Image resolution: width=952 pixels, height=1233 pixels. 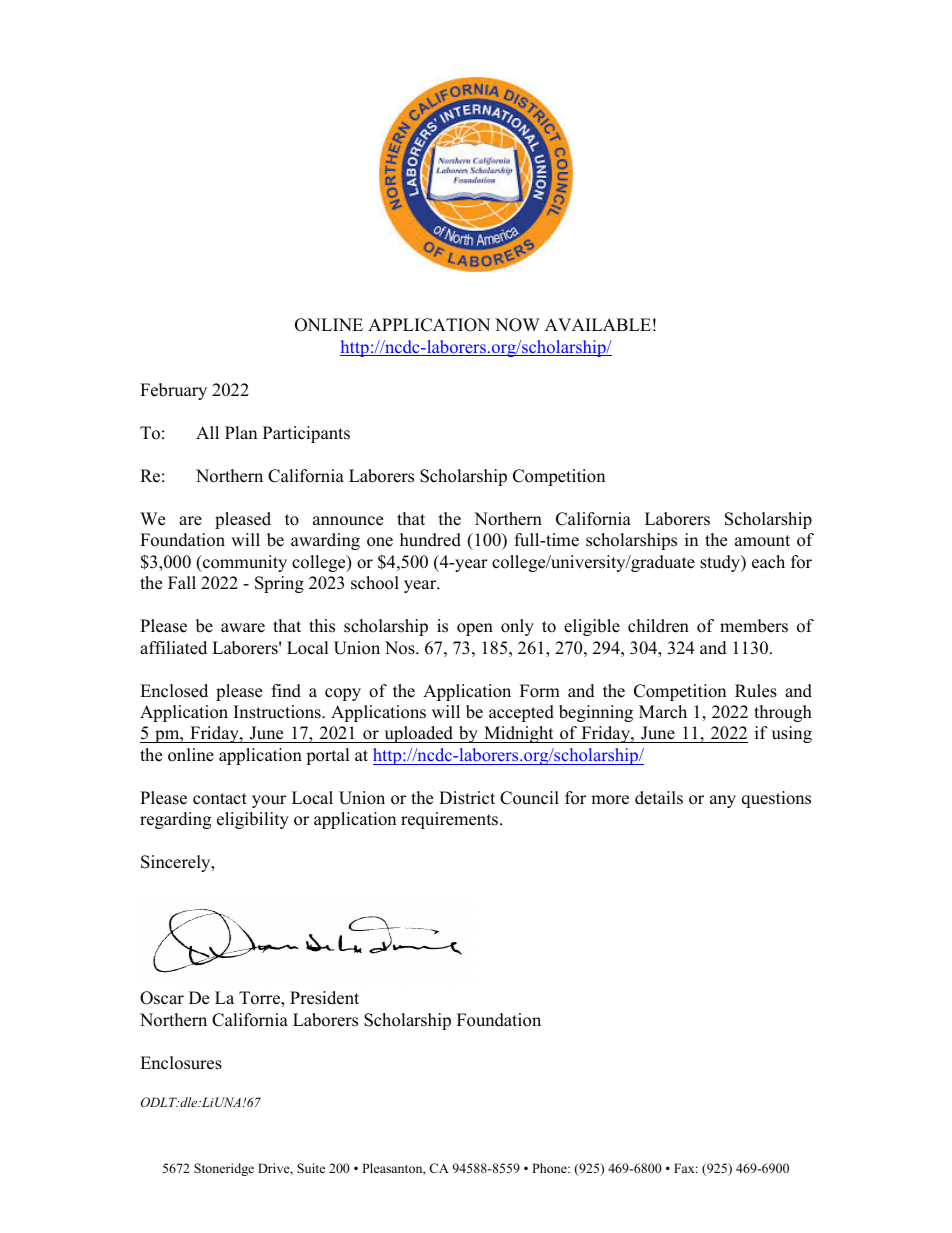 I want to click on February, so click(x=173, y=391).
